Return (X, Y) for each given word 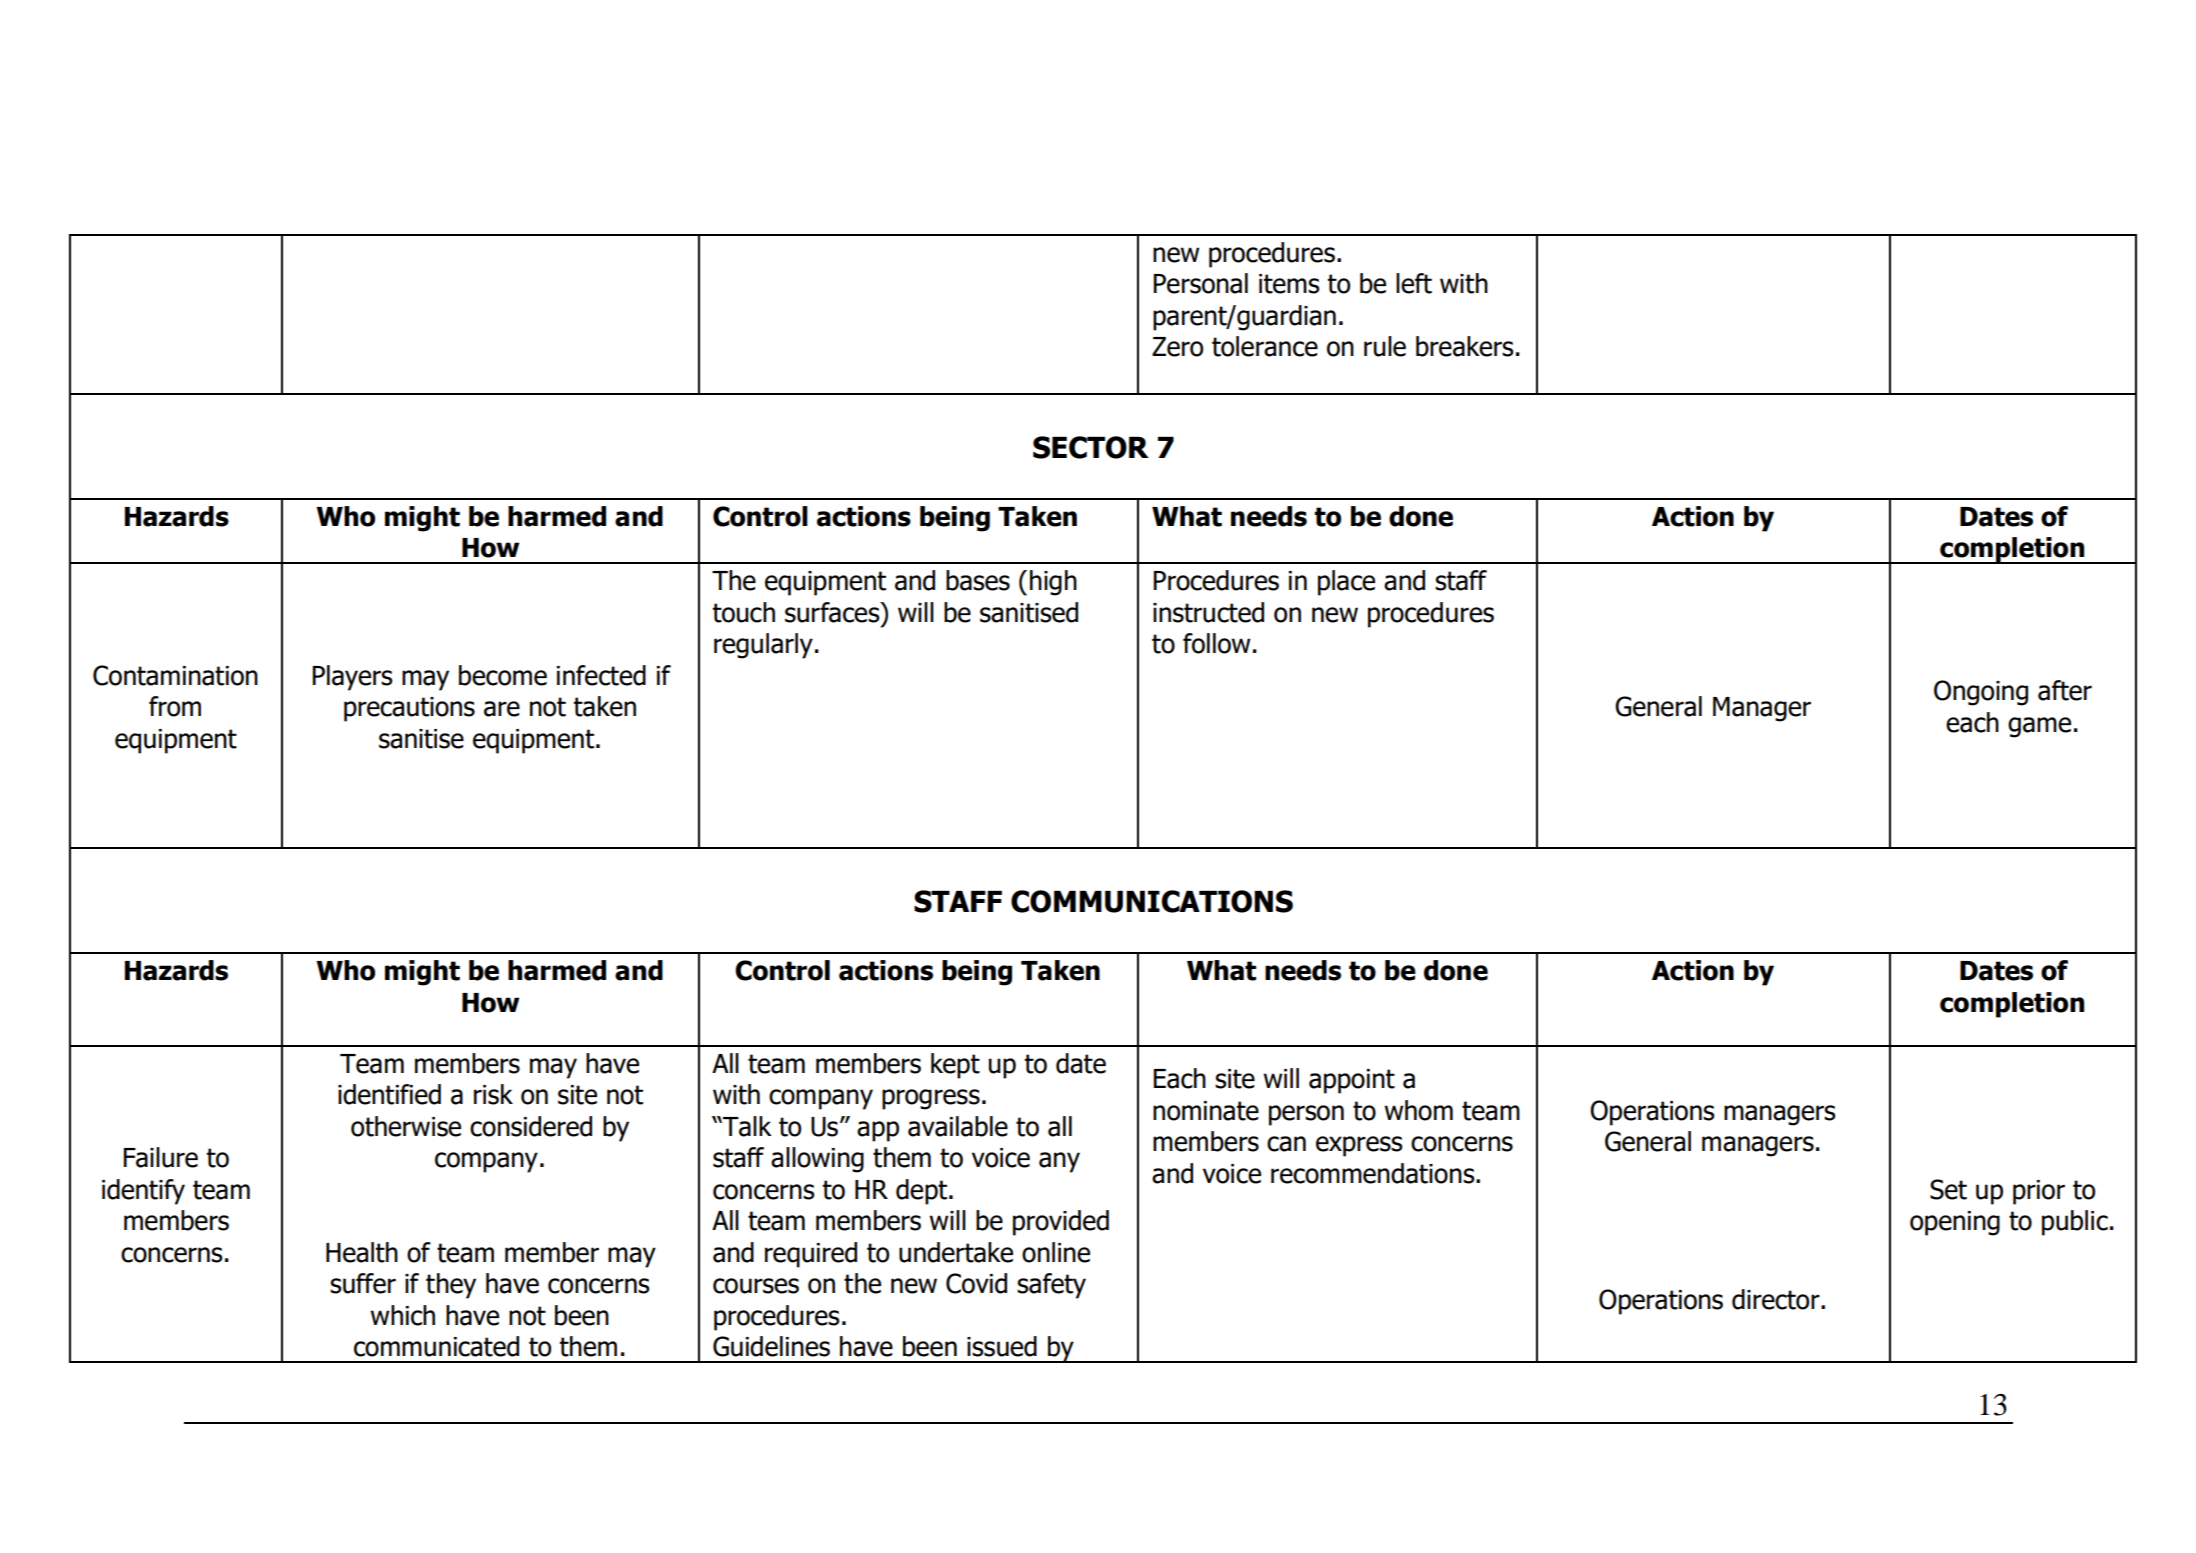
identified (389, 1094)
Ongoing (1981, 693)
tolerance (1265, 346)
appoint (1352, 1081)
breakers (1464, 346)
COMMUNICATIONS (1152, 901)
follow (1216, 643)
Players (352, 678)
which (402, 1315)
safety (1051, 1286)
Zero (1177, 347)
